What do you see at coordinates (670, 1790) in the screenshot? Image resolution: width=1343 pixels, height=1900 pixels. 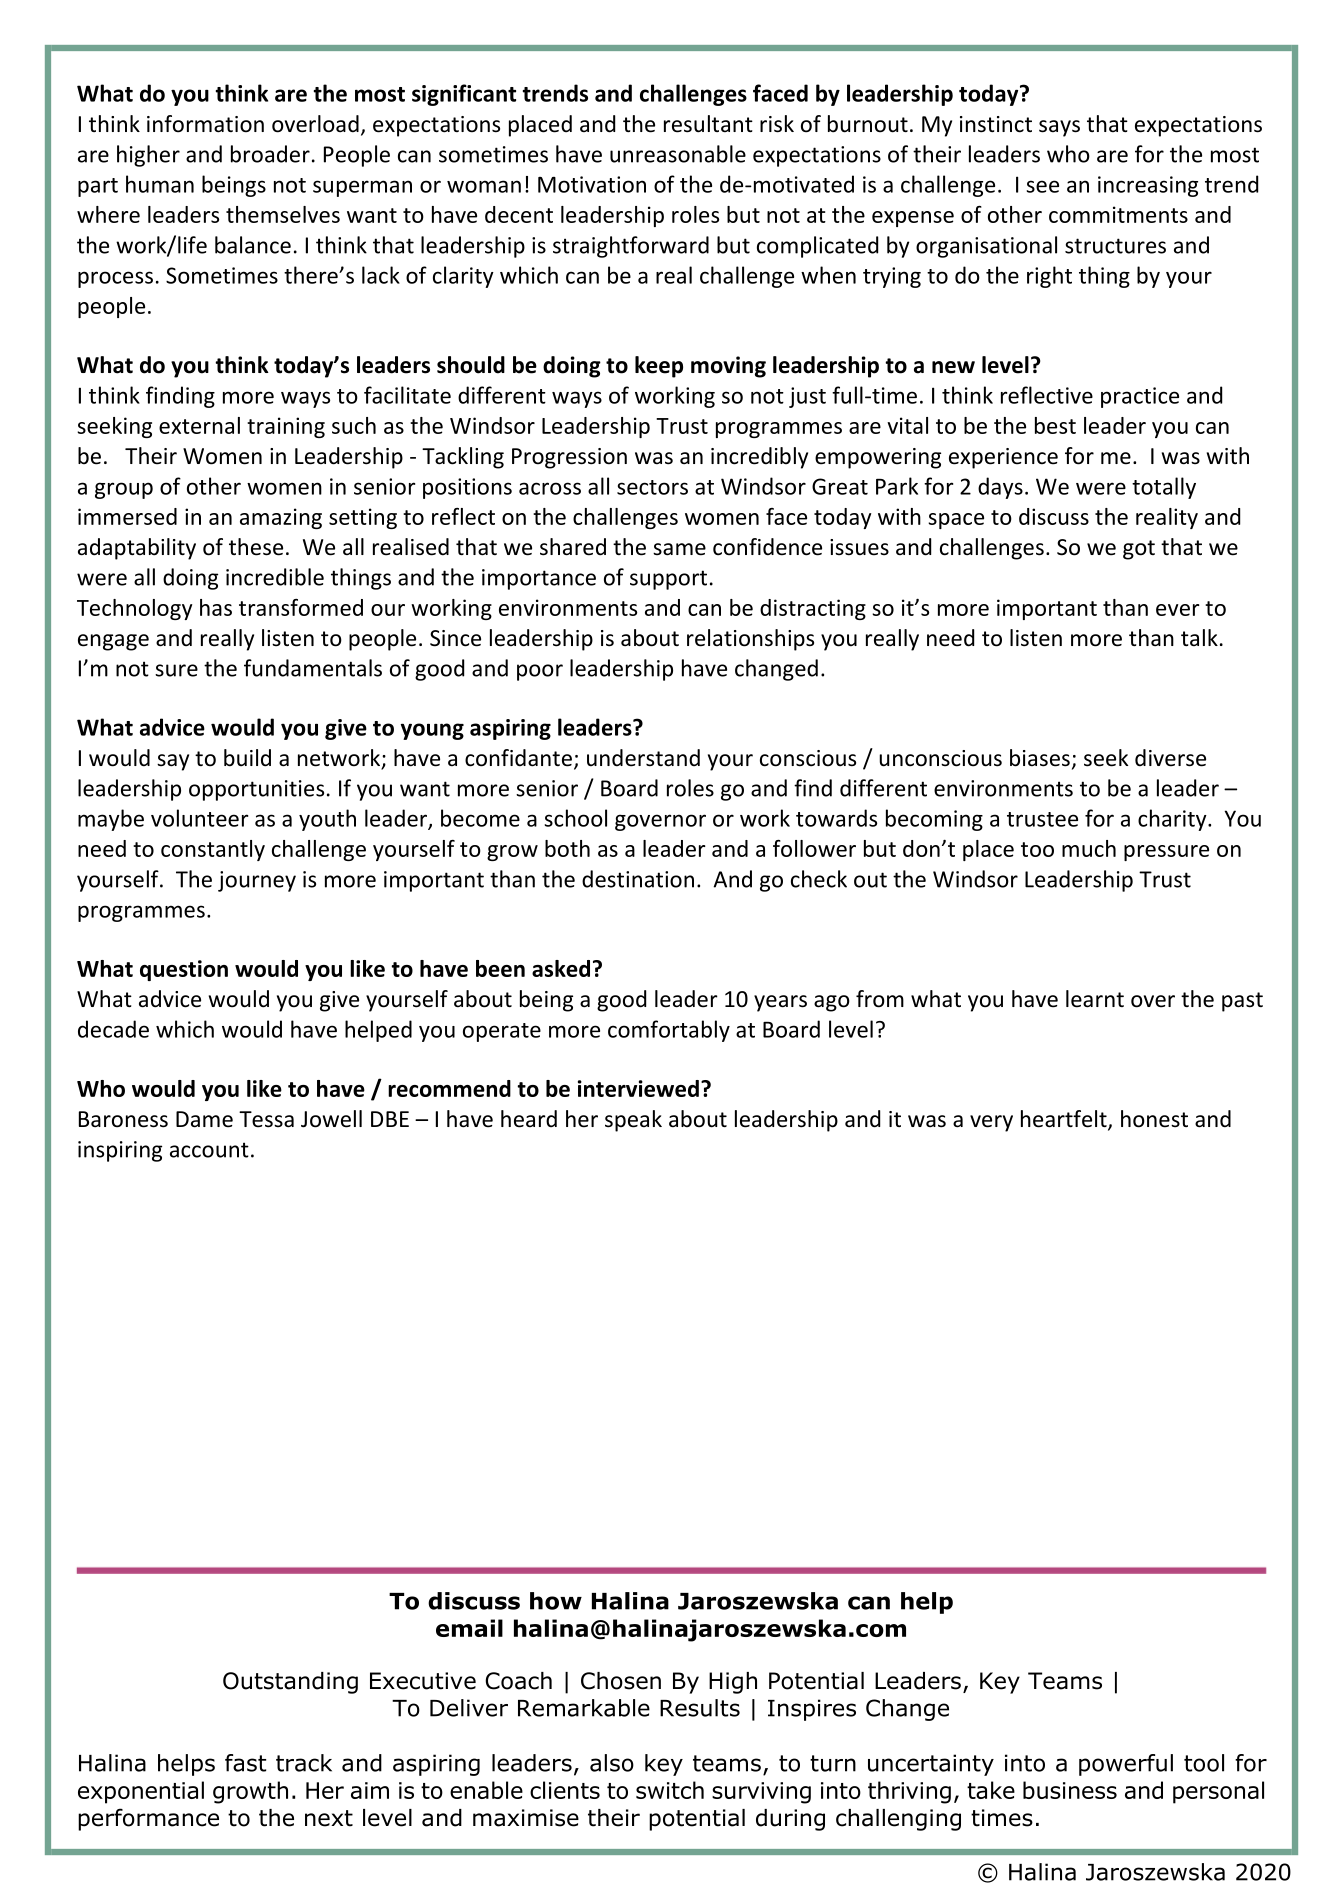 I see `switch` at bounding box center [670, 1790].
